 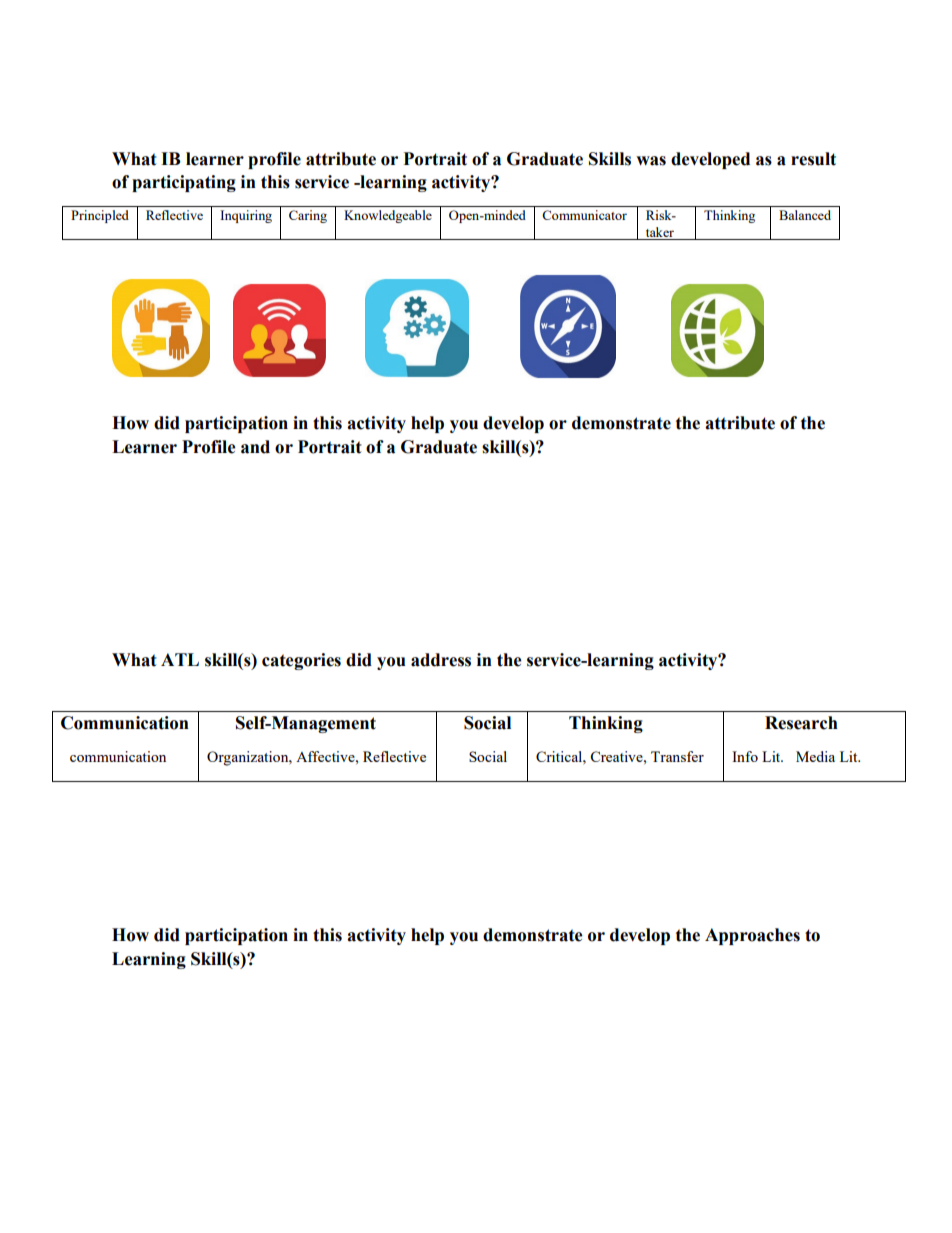 What do you see at coordinates (441, 660) in the image?
I see `address` at bounding box center [441, 660].
